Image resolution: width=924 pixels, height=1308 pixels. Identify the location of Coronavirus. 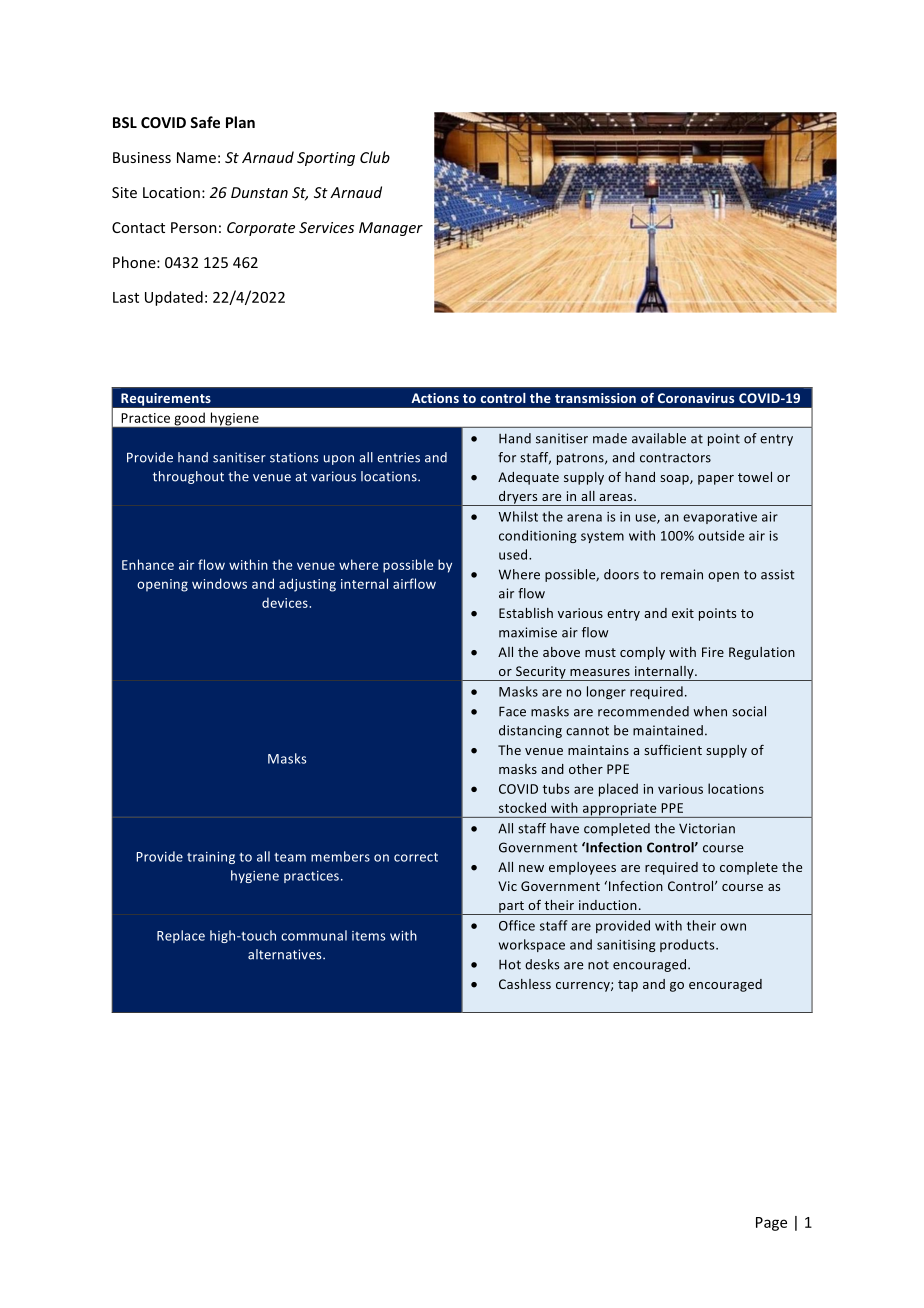
(696, 398).
